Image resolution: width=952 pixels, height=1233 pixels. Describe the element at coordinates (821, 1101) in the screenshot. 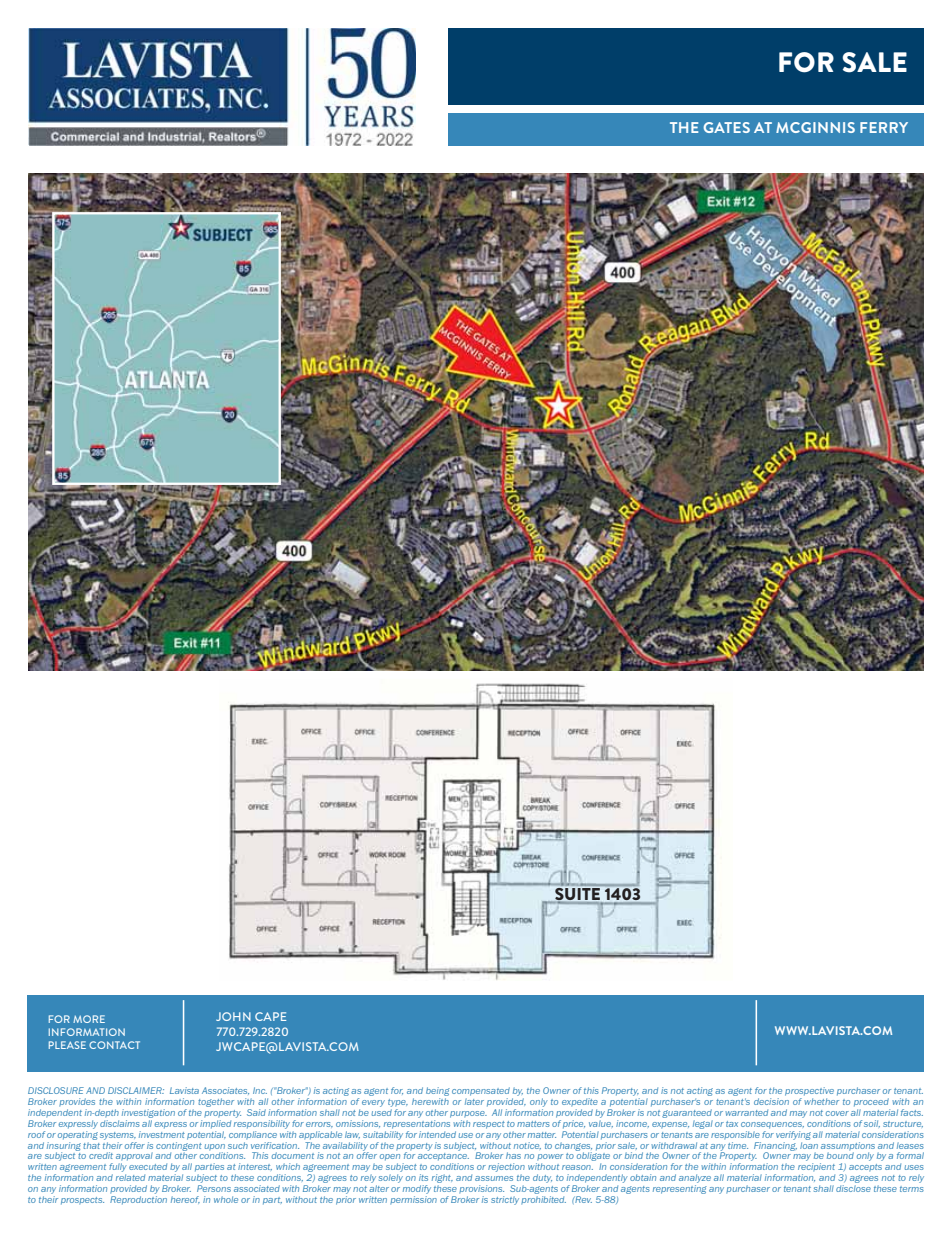

I see `whether` at that location.
